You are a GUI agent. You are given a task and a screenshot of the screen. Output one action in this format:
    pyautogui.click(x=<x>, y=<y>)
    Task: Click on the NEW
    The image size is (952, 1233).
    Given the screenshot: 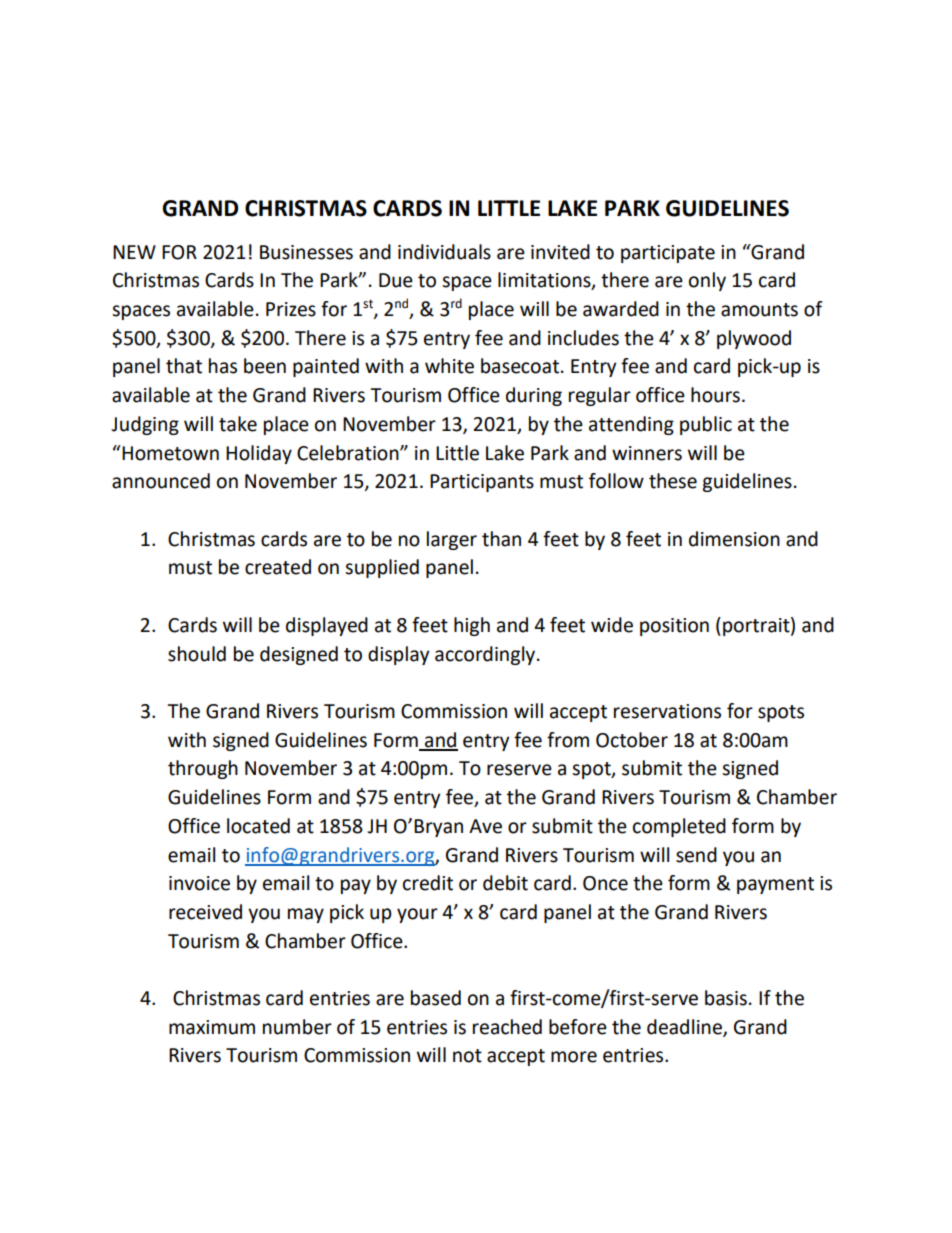 What is the action you would take?
    pyautogui.click(x=134, y=252)
